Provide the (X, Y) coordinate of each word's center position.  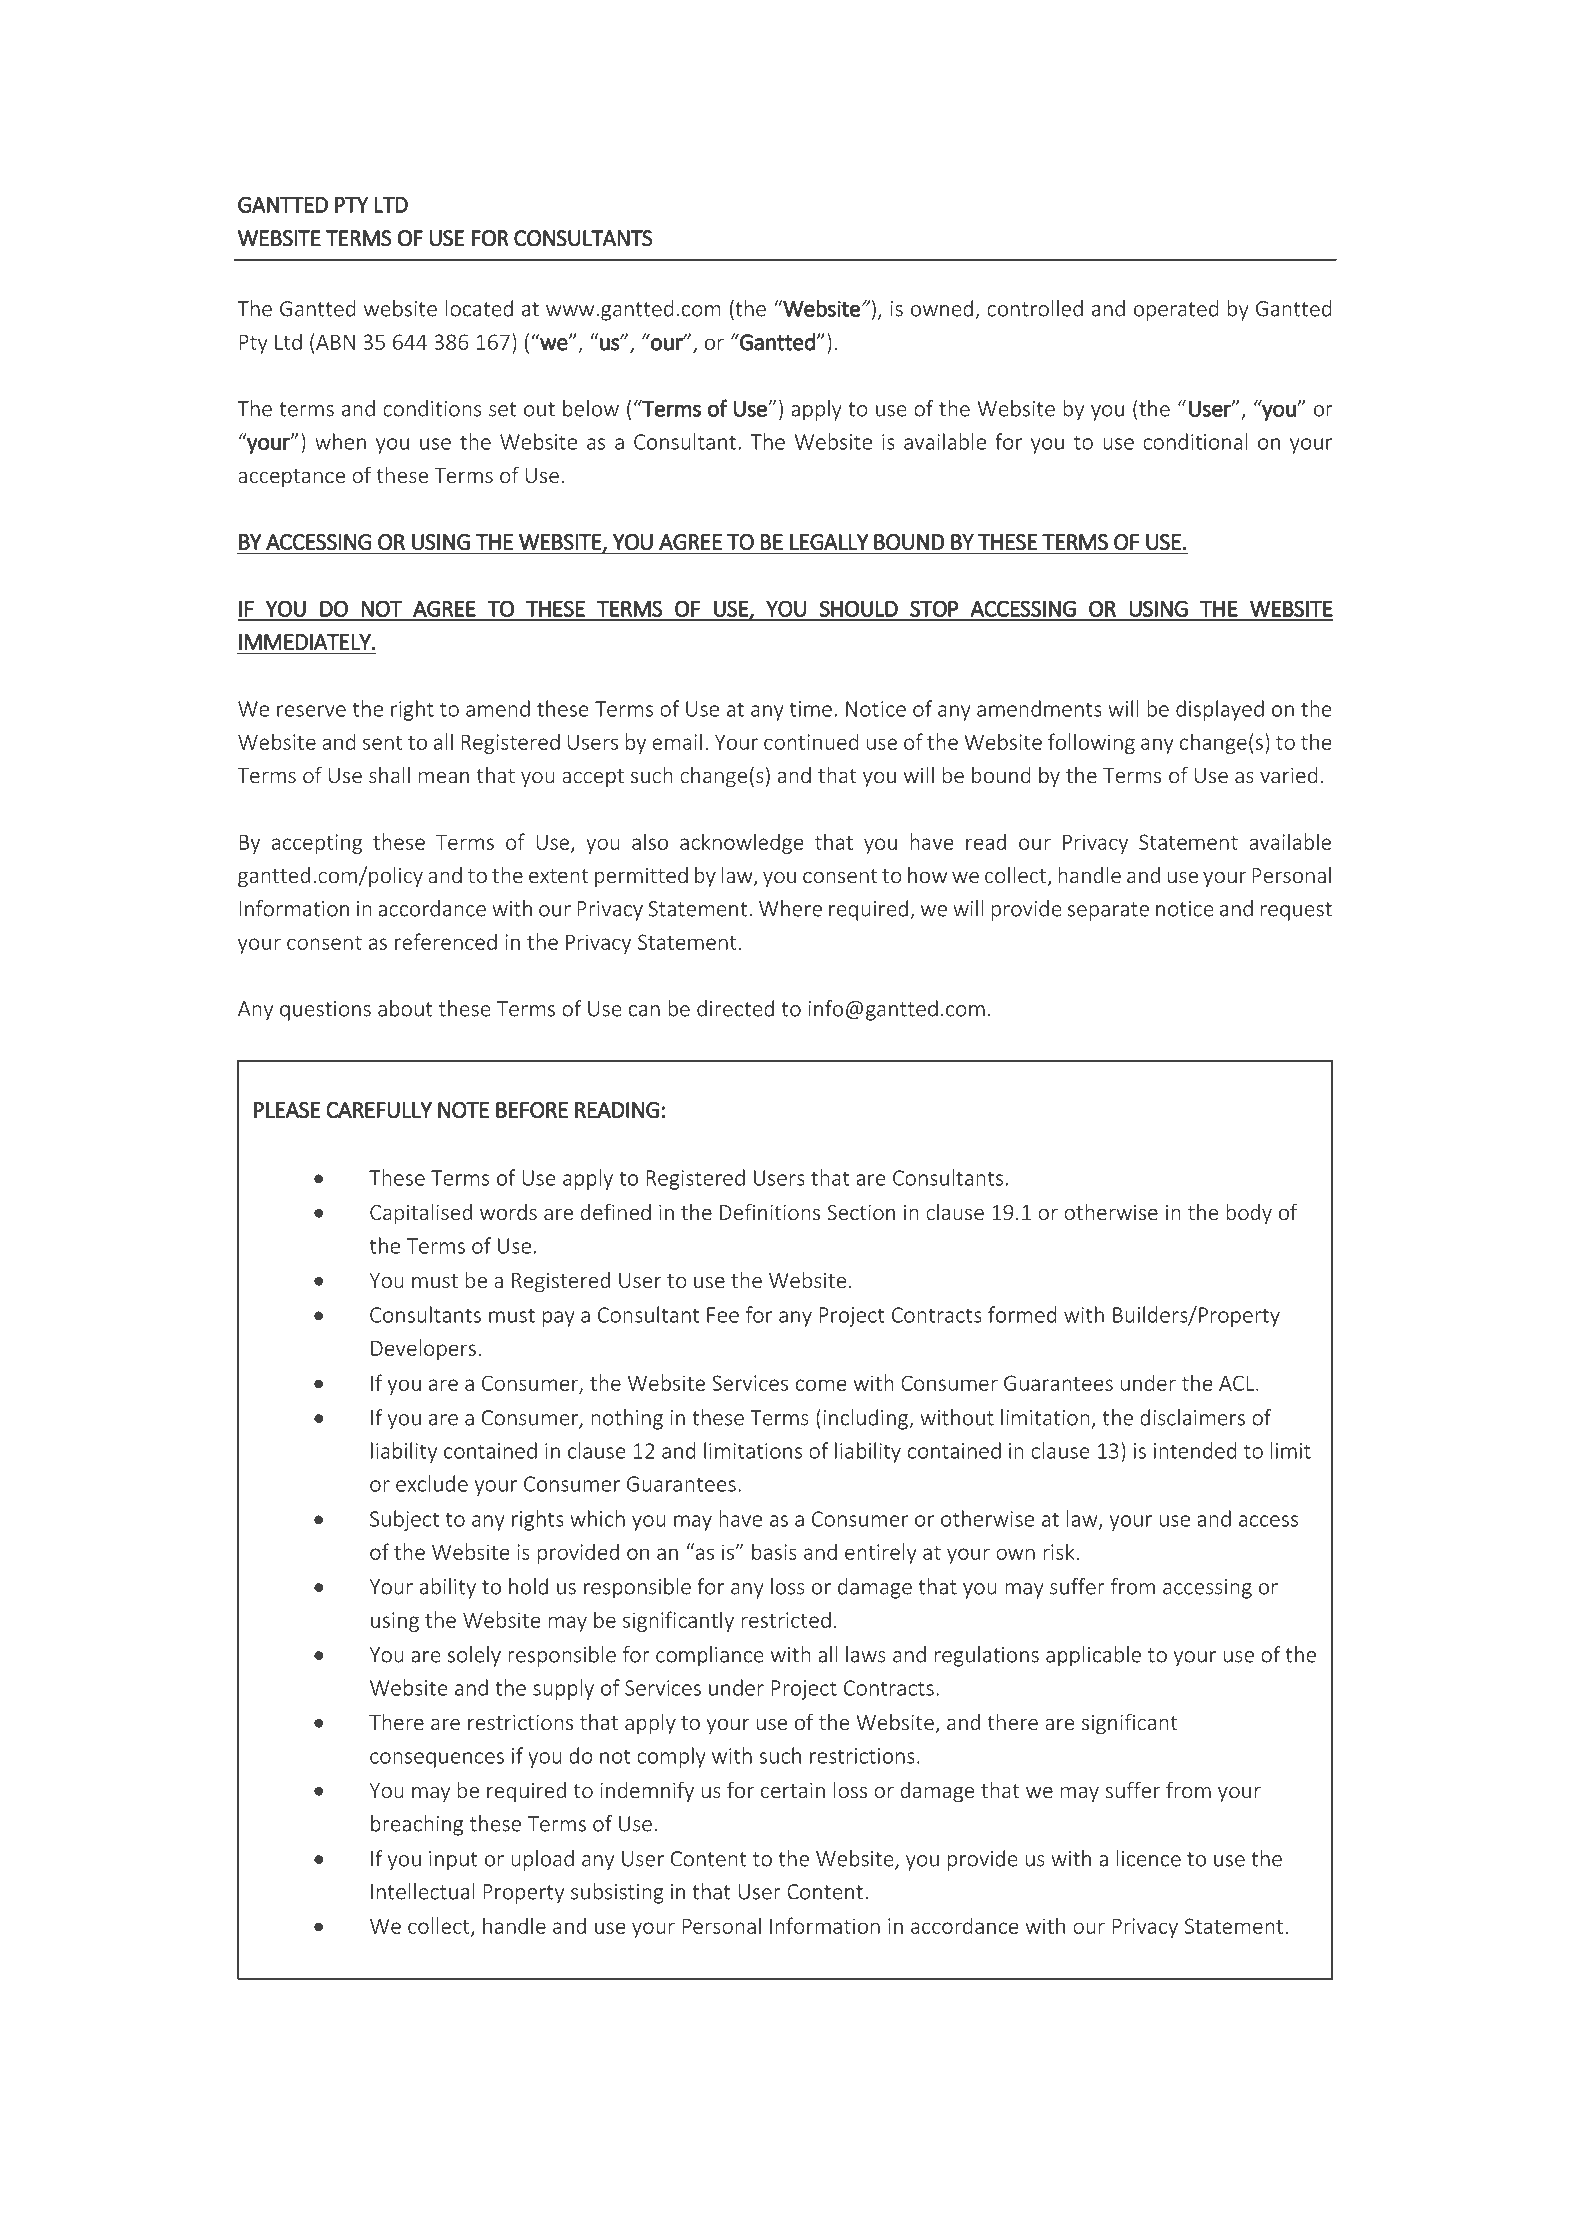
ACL (1238, 1383)
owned (942, 308)
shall (389, 775)
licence (1149, 1858)
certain (793, 1790)
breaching (417, 1825)
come (821, 1385)
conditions (432, 408)
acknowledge (742, 843)
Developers (423, 1349)
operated (1176, 310)
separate (1108, 911)
